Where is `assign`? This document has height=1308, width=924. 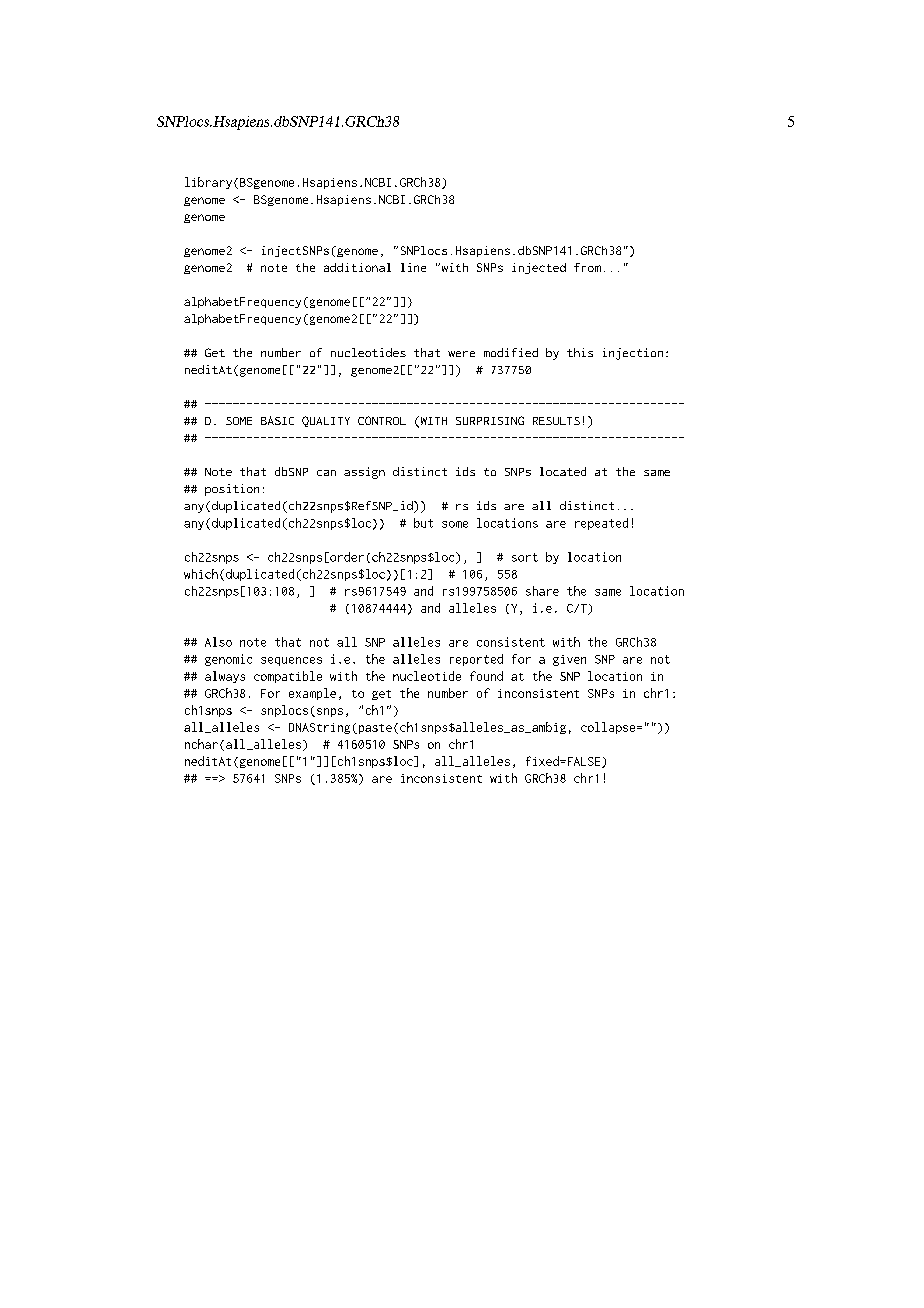 assign is located at coordinates (364, 473).
